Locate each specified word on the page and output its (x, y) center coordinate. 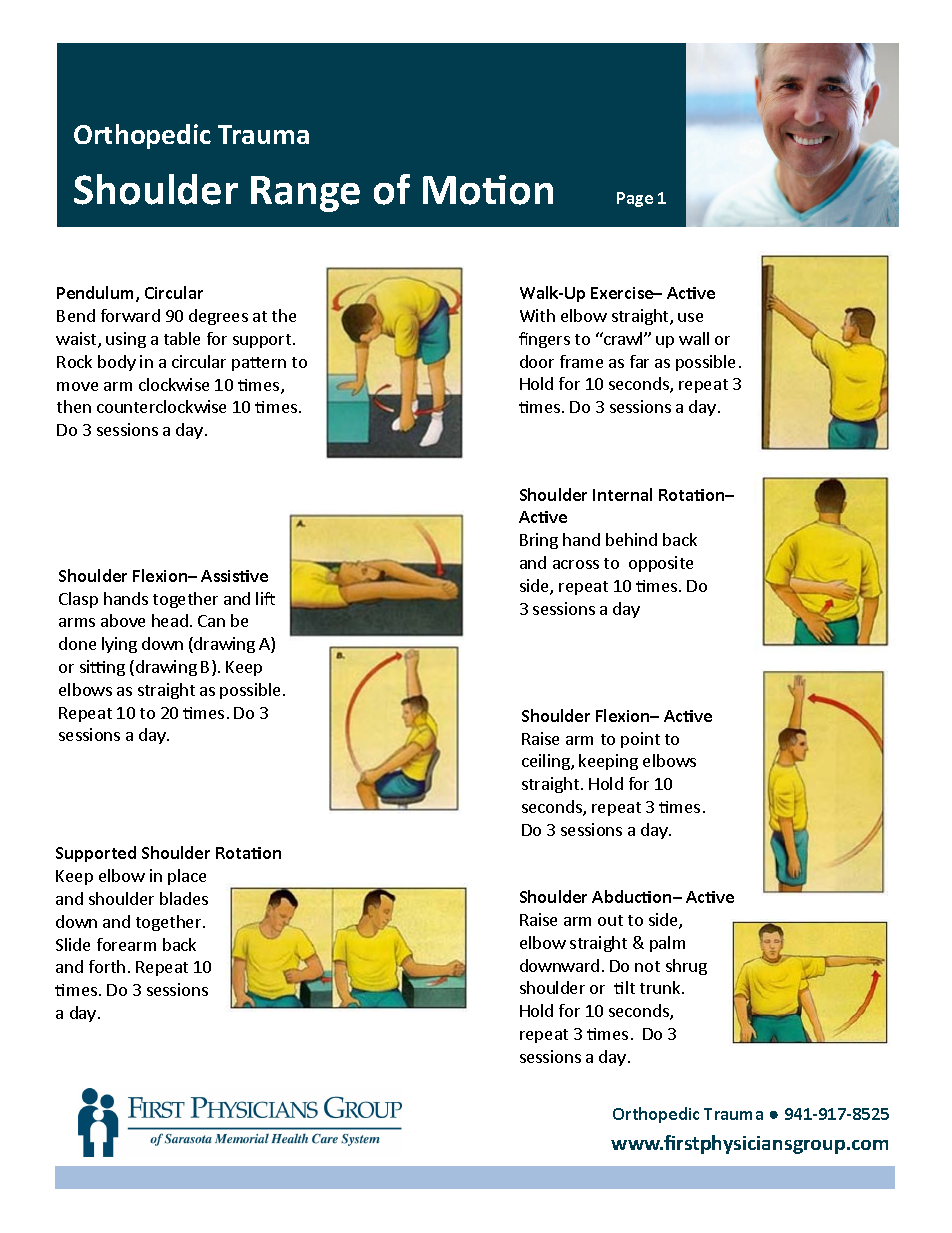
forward (130, 315)
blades (184, 898)
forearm (126, 944)
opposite (661, 564)
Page (635, 199)
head (170, 620)
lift (265, 598)
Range (305, 194)
